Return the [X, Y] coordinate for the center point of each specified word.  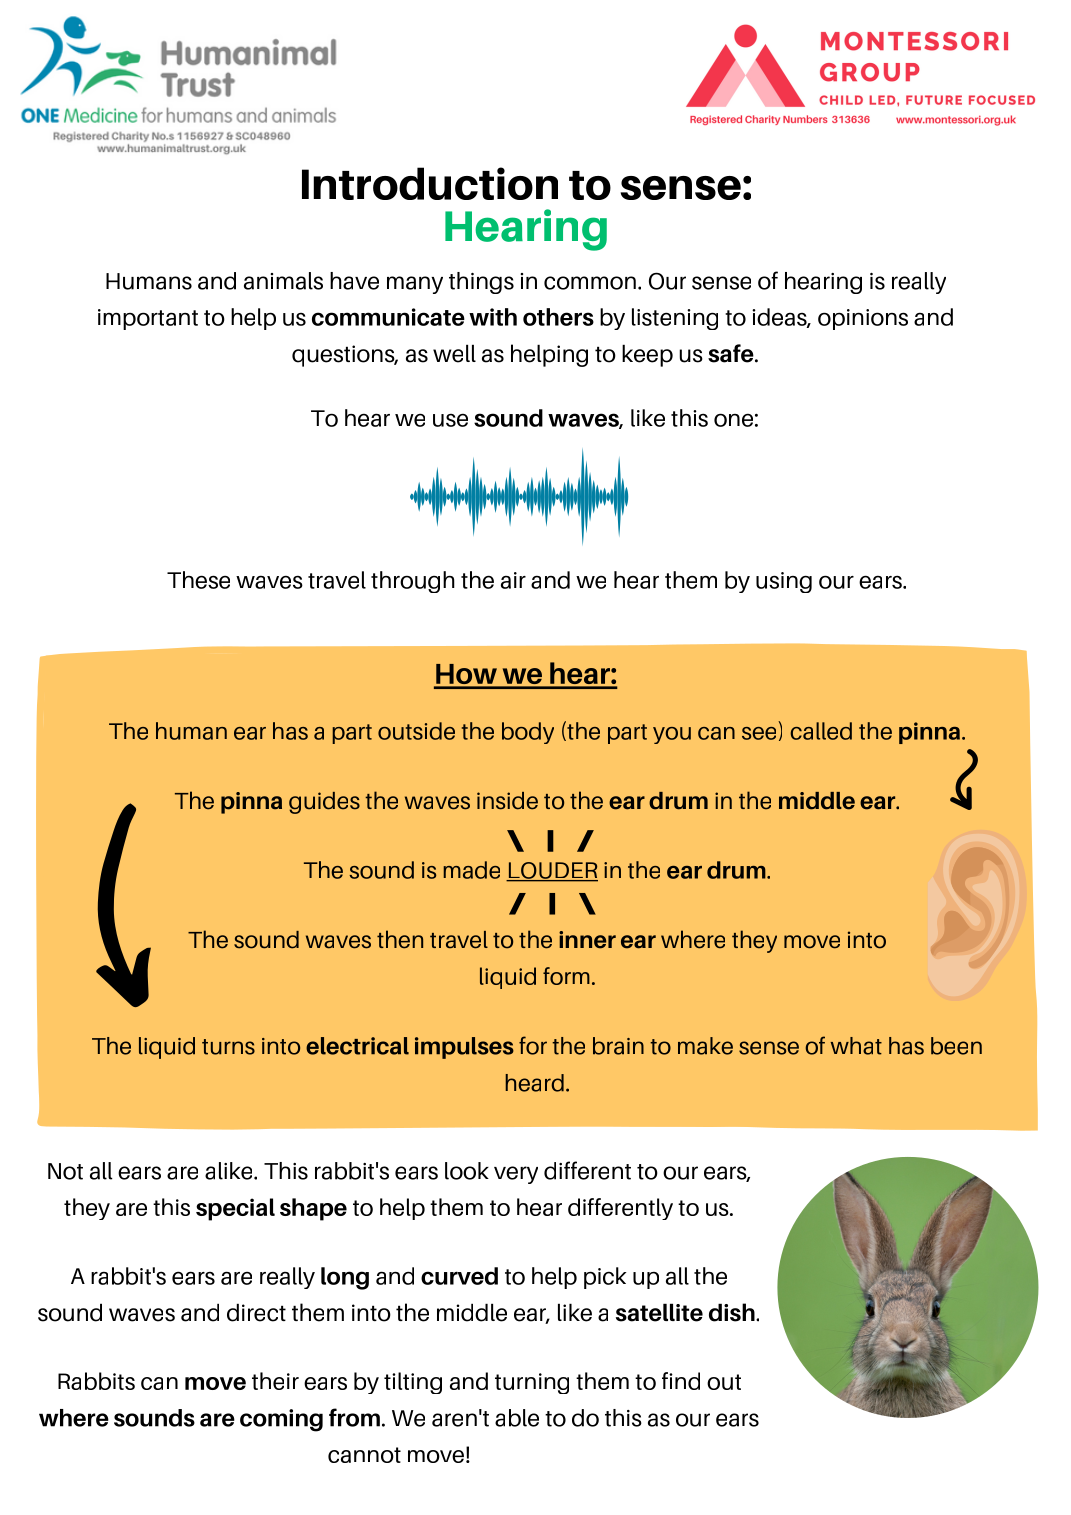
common [590, 283]
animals [283, 281]
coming [281, 1420]
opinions [863, 319]
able [517, 1418]
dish [733, 1312]
